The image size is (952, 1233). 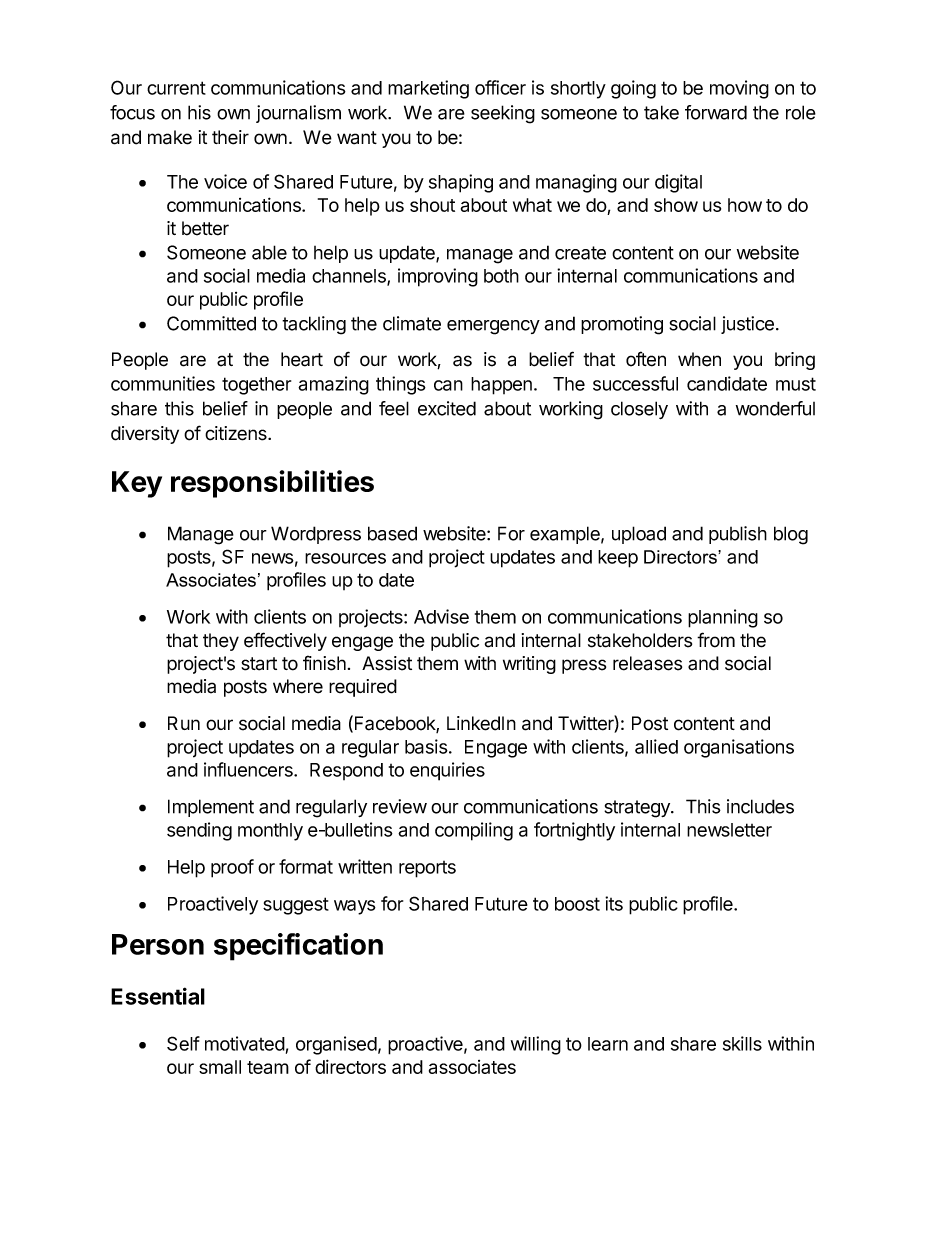 I want to click on Self, so click(x=183, y=1043).
